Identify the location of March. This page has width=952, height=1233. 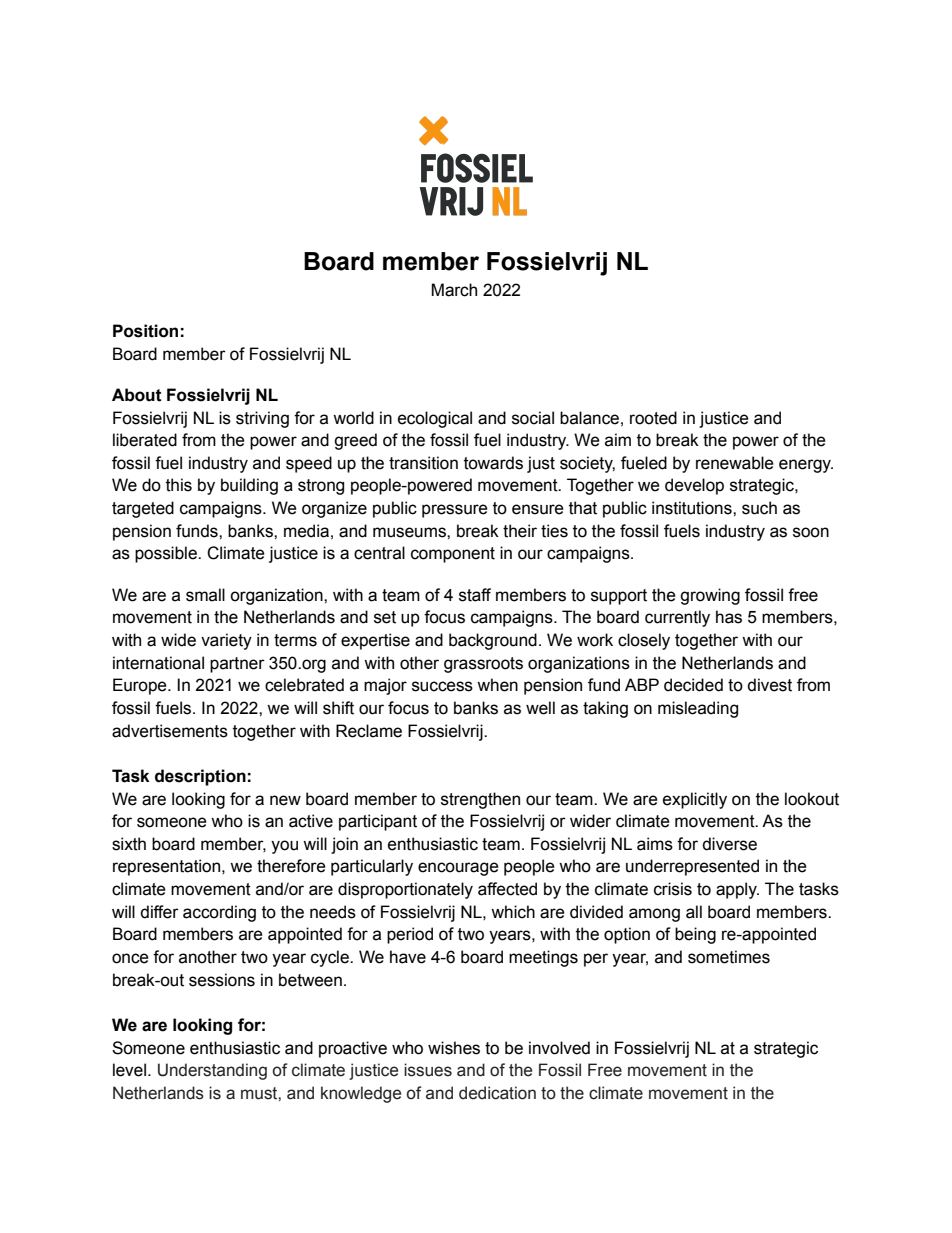
(454, 290).
